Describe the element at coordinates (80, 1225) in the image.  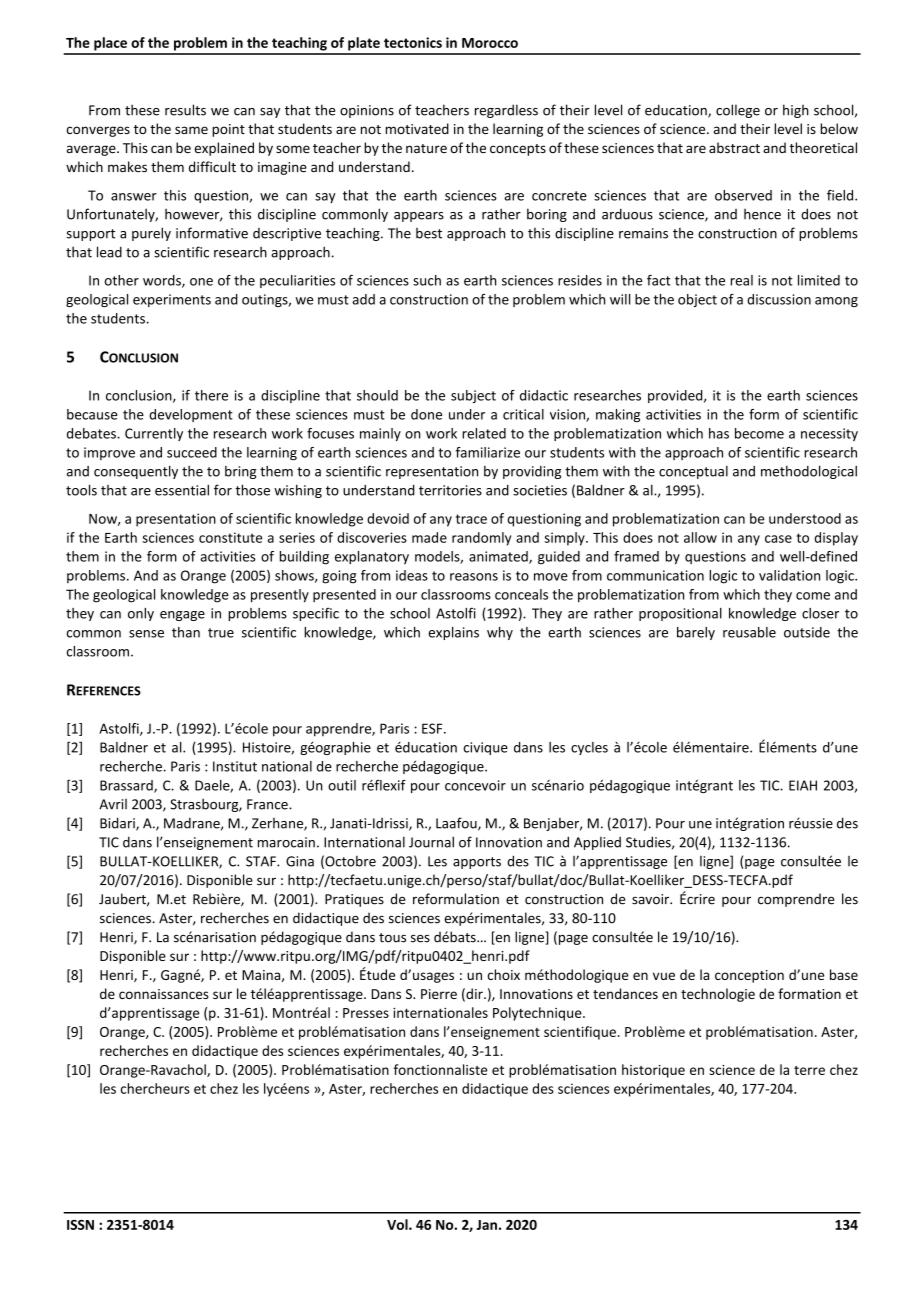
I see `ISSN` at that location.
